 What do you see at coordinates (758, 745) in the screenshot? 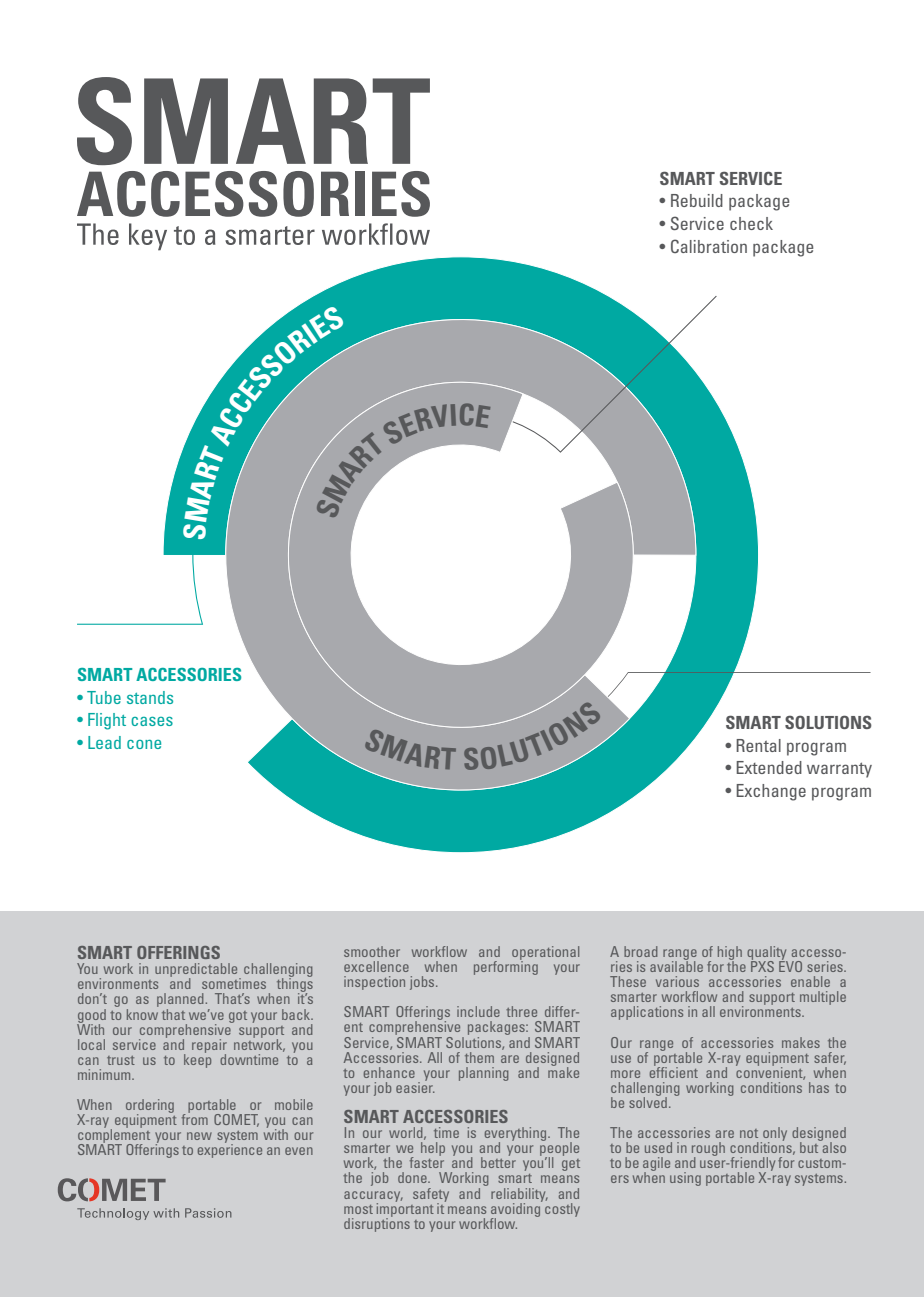
I see `Rental` at bounding box center [758, 745].
